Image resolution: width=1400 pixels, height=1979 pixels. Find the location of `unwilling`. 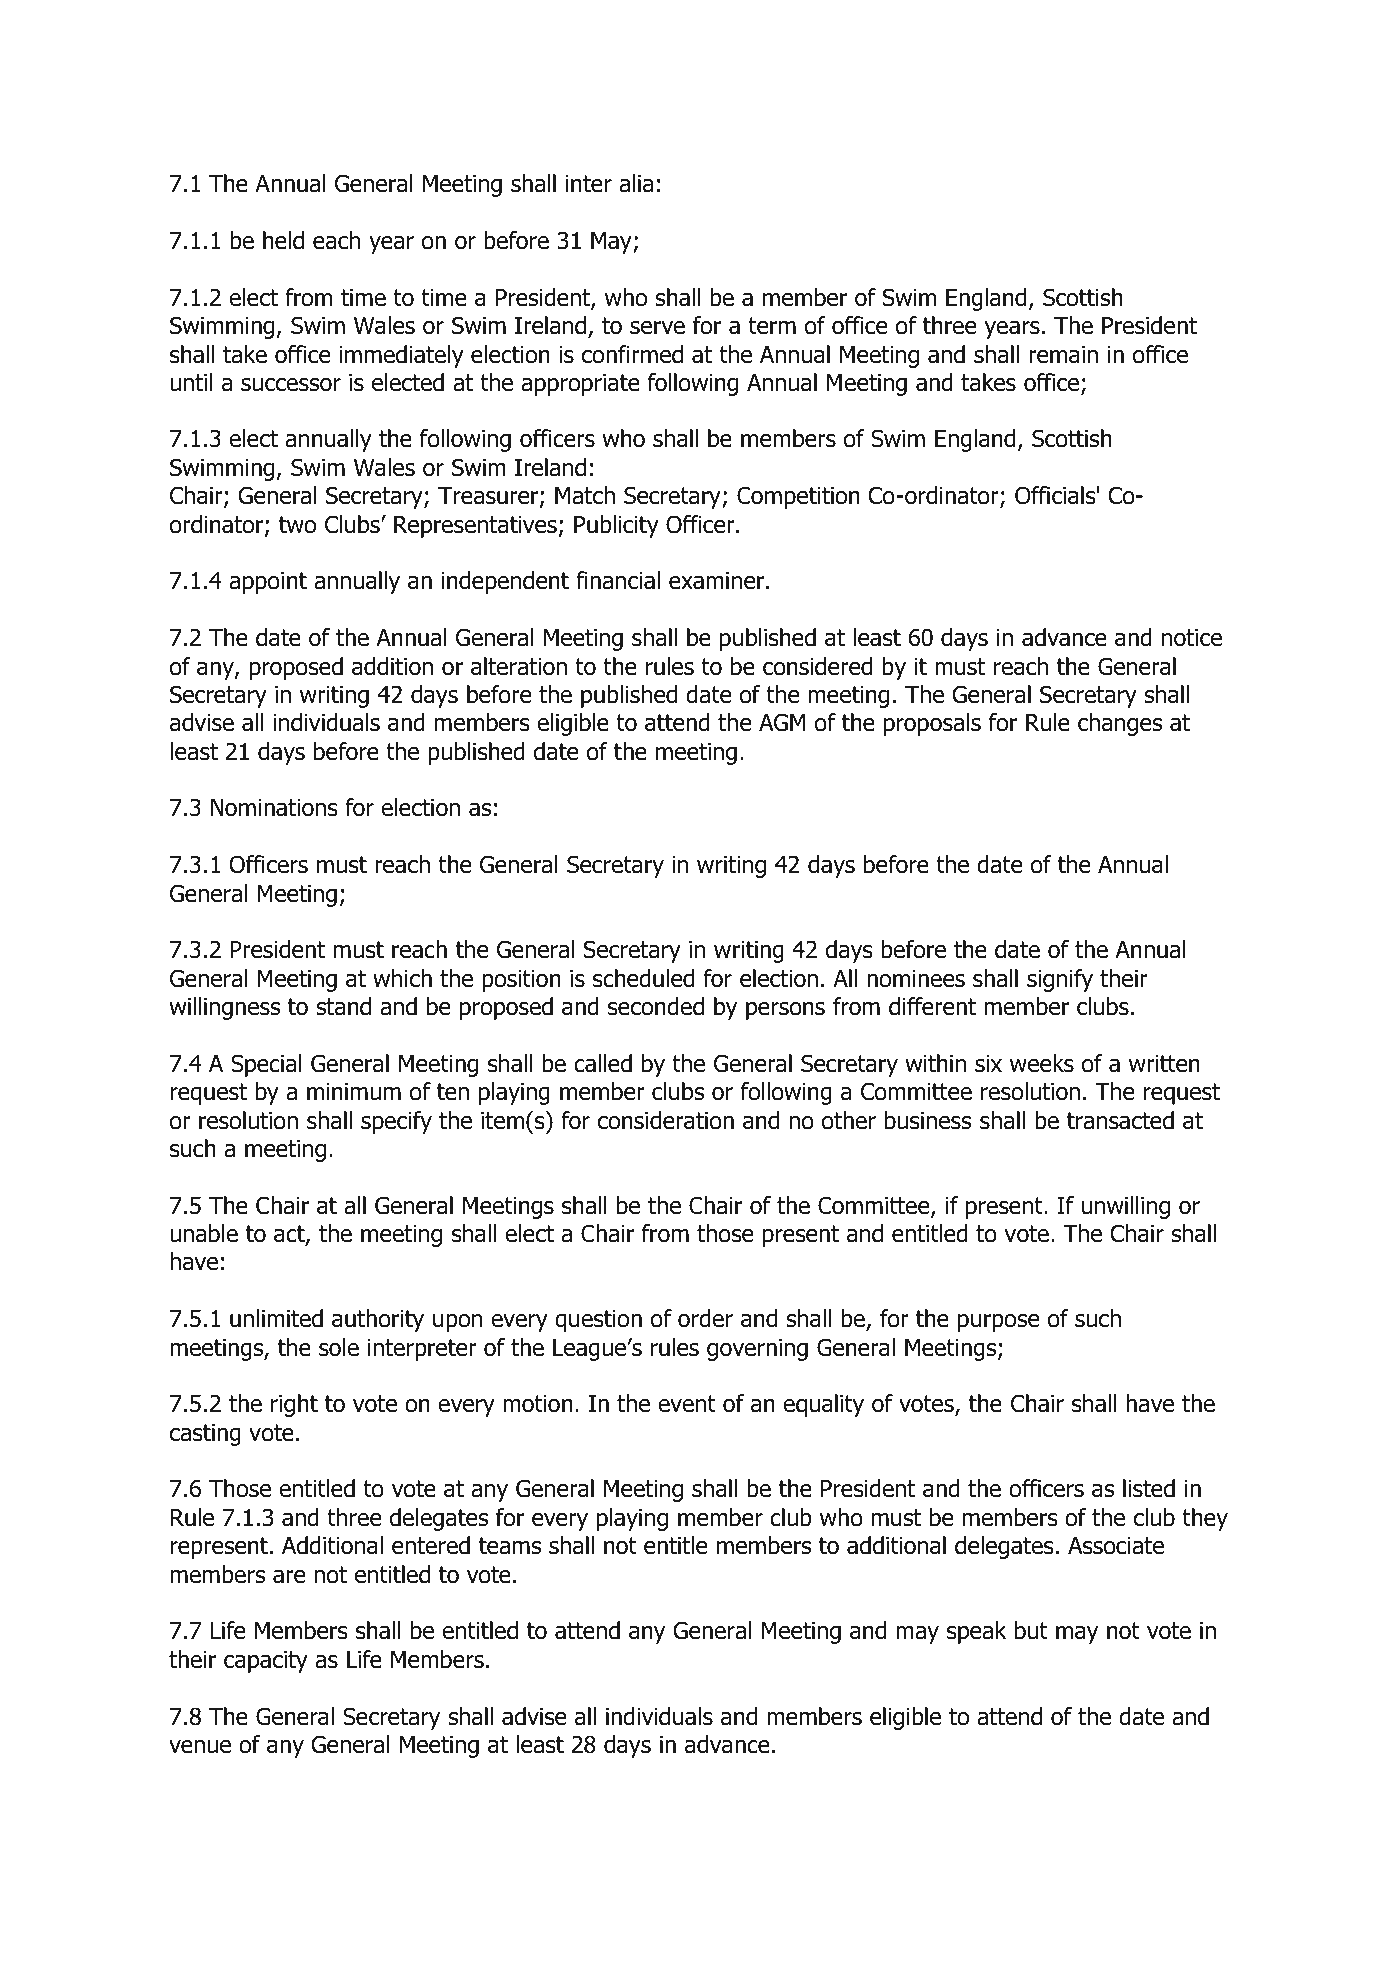

unwilling is located at coordinates (1126, 1207).
